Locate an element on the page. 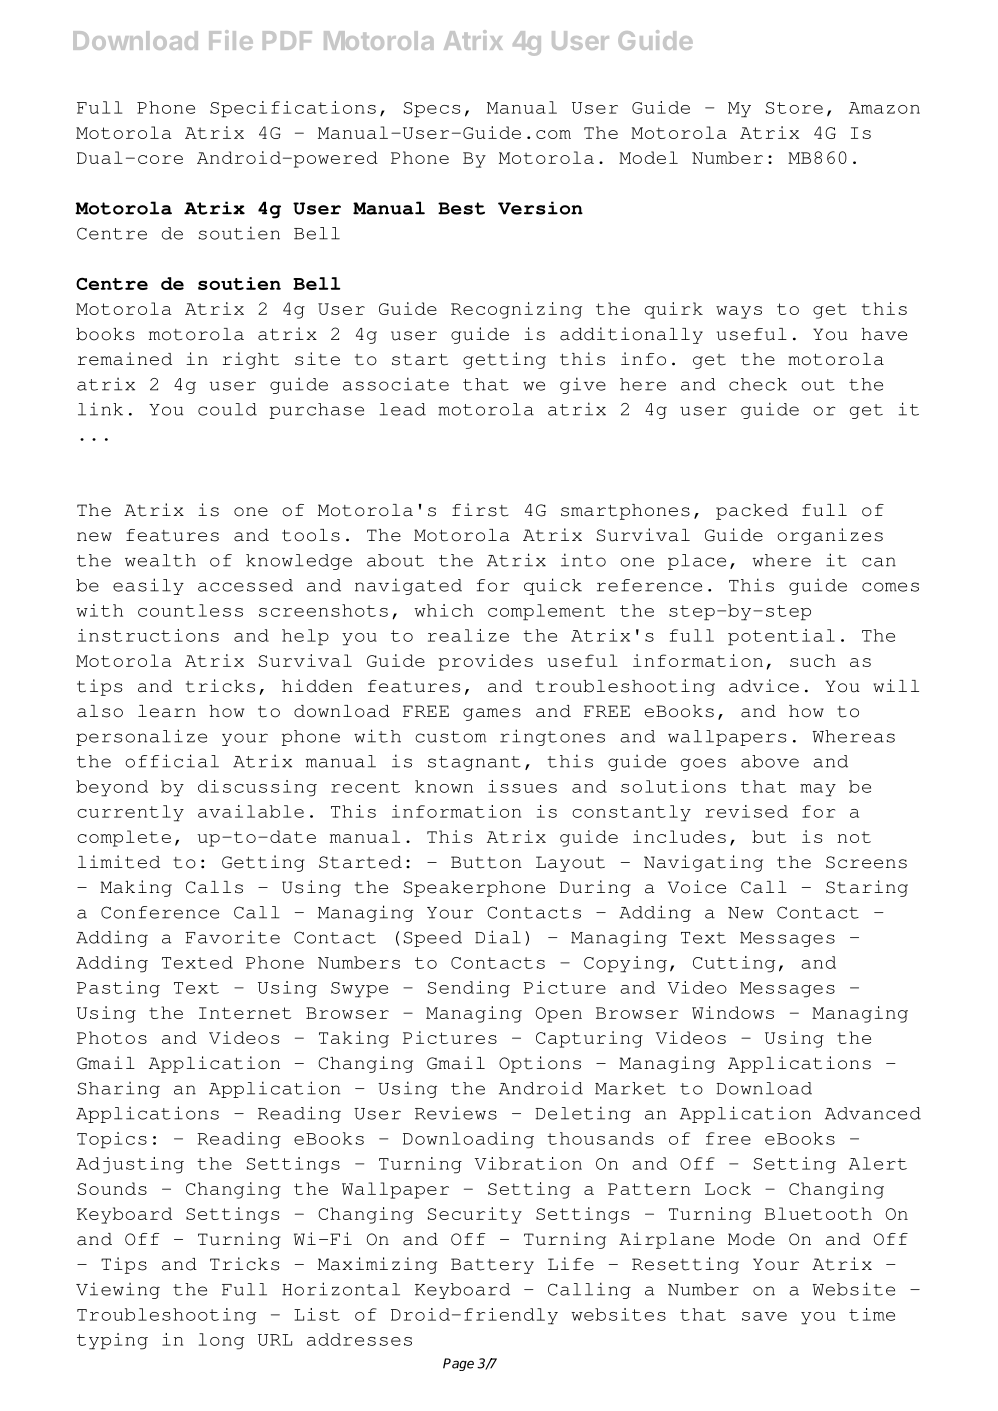 The height and width of the document is (1411, 998). Layout is located at coordinates (570, 864).
